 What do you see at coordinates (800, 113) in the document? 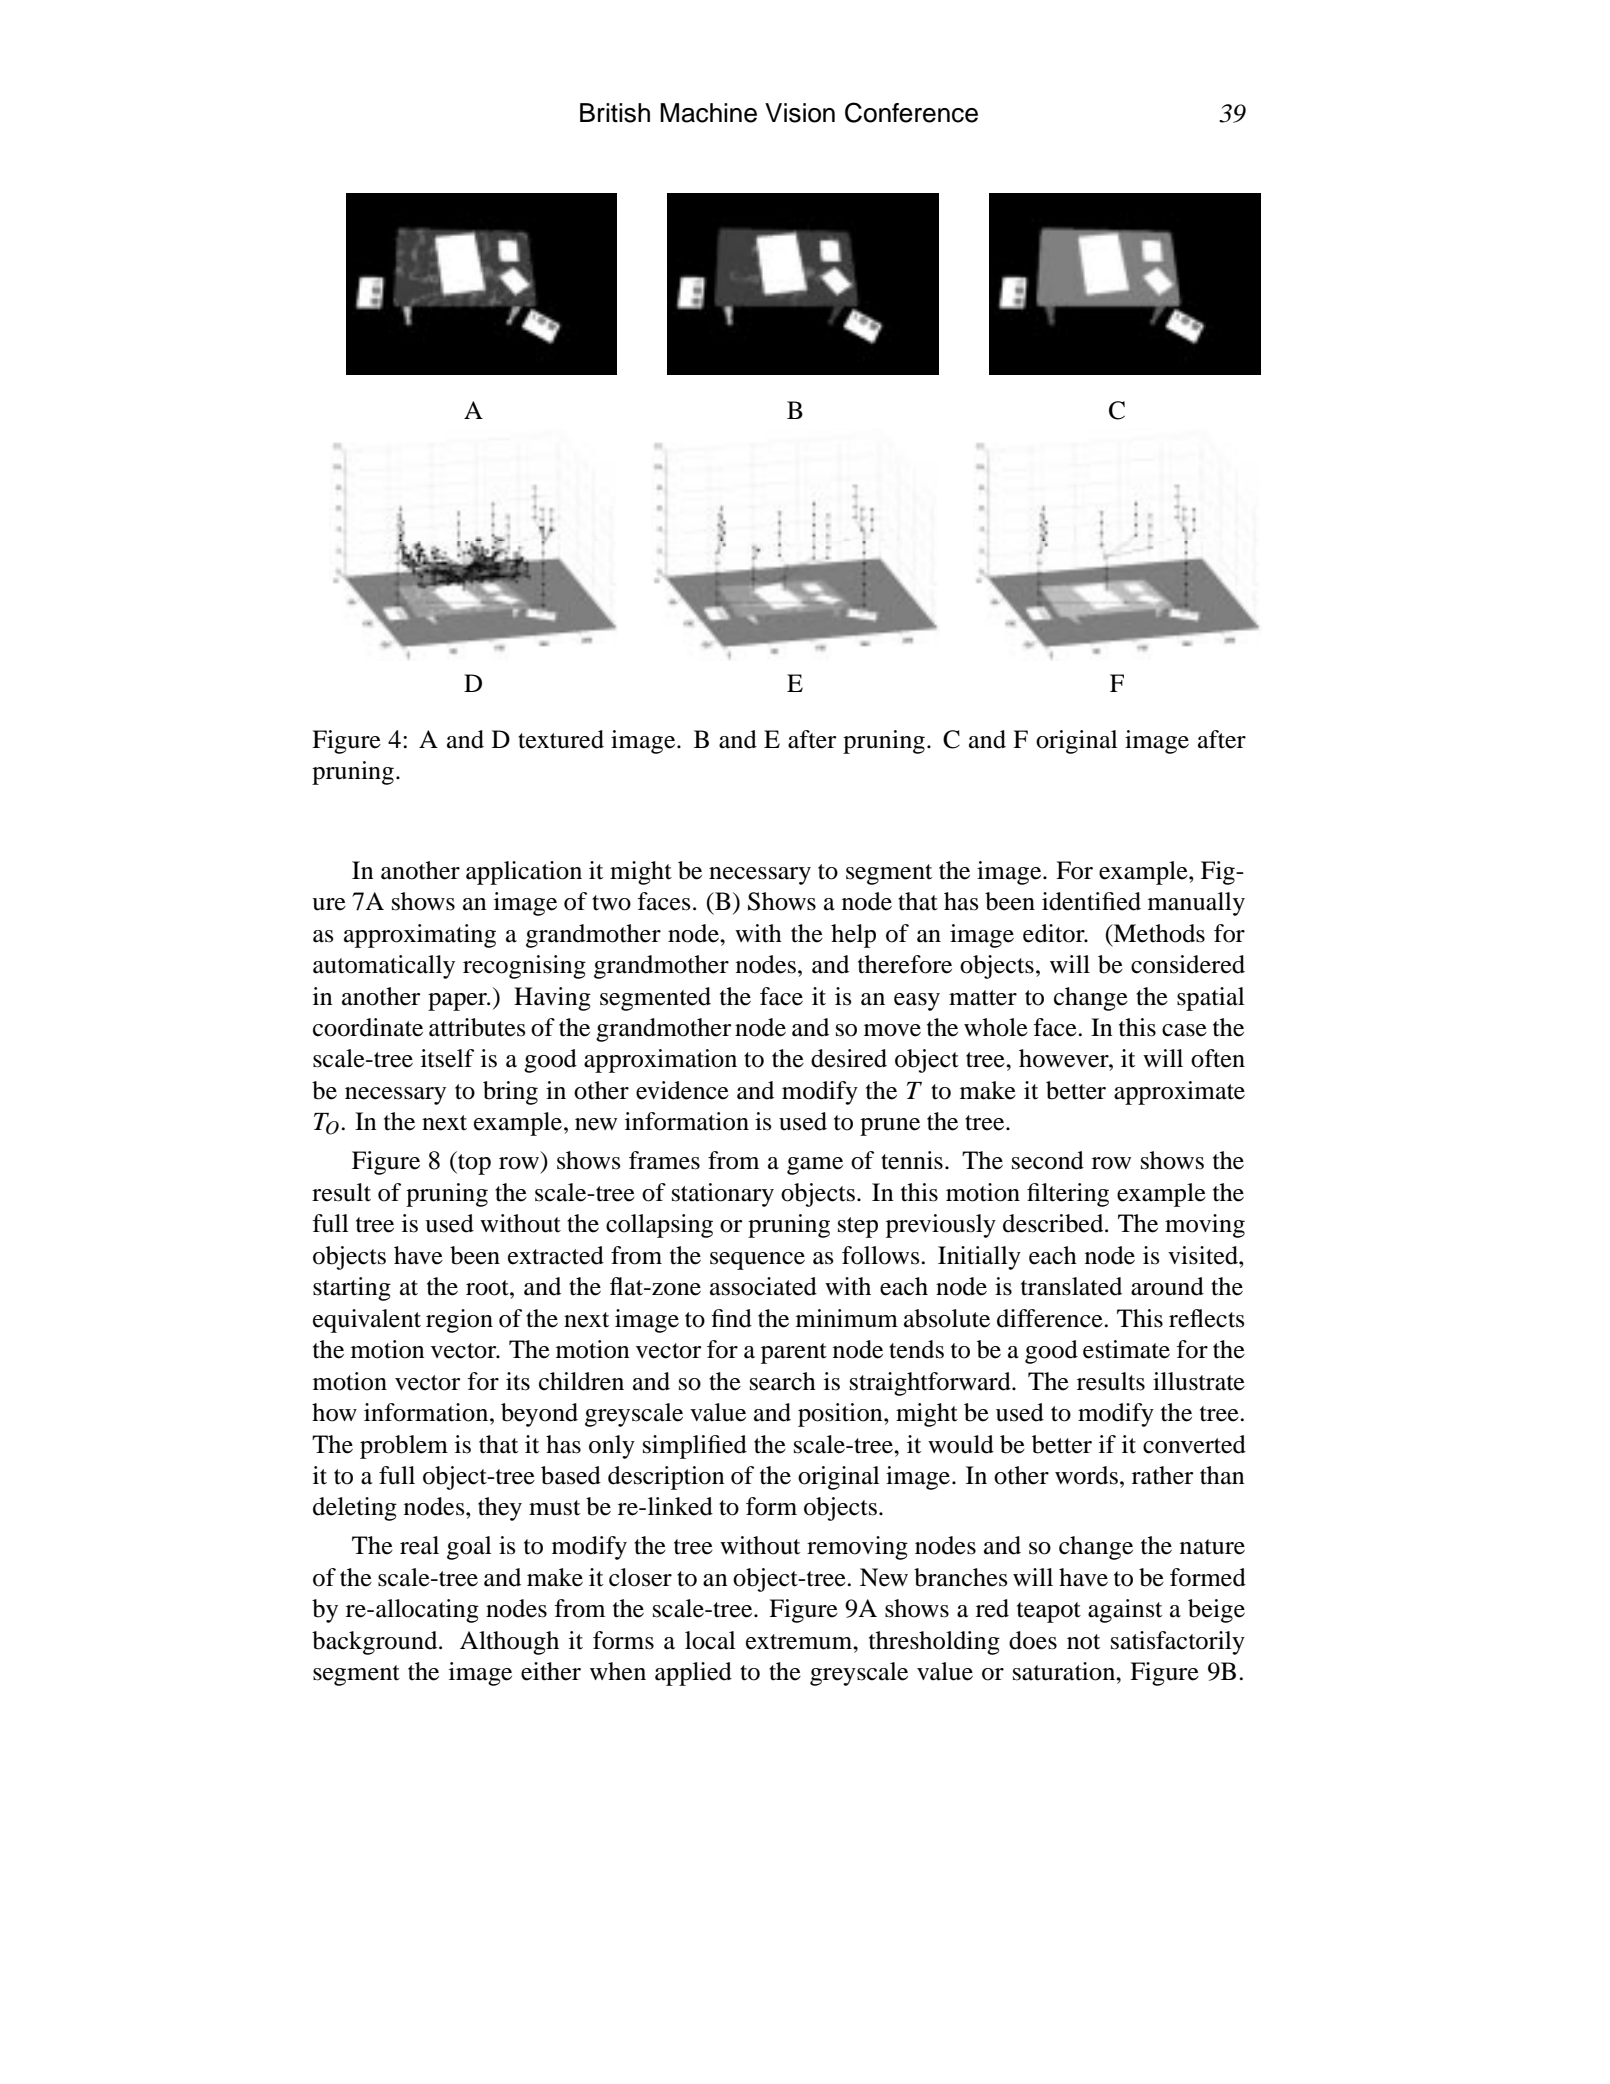
I see `Vision` at bounding box center [800, 113].
